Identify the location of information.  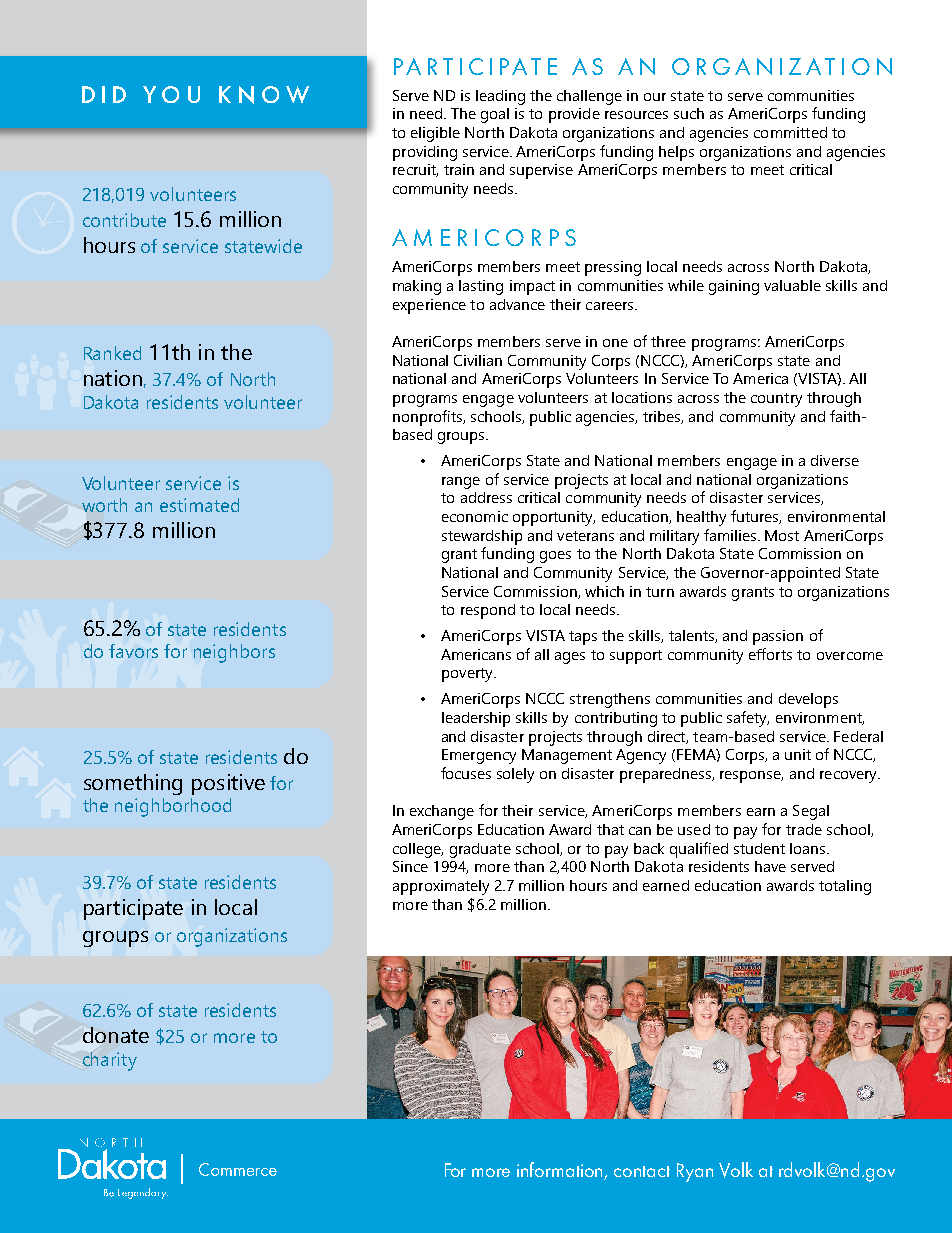
(561, 1171).
